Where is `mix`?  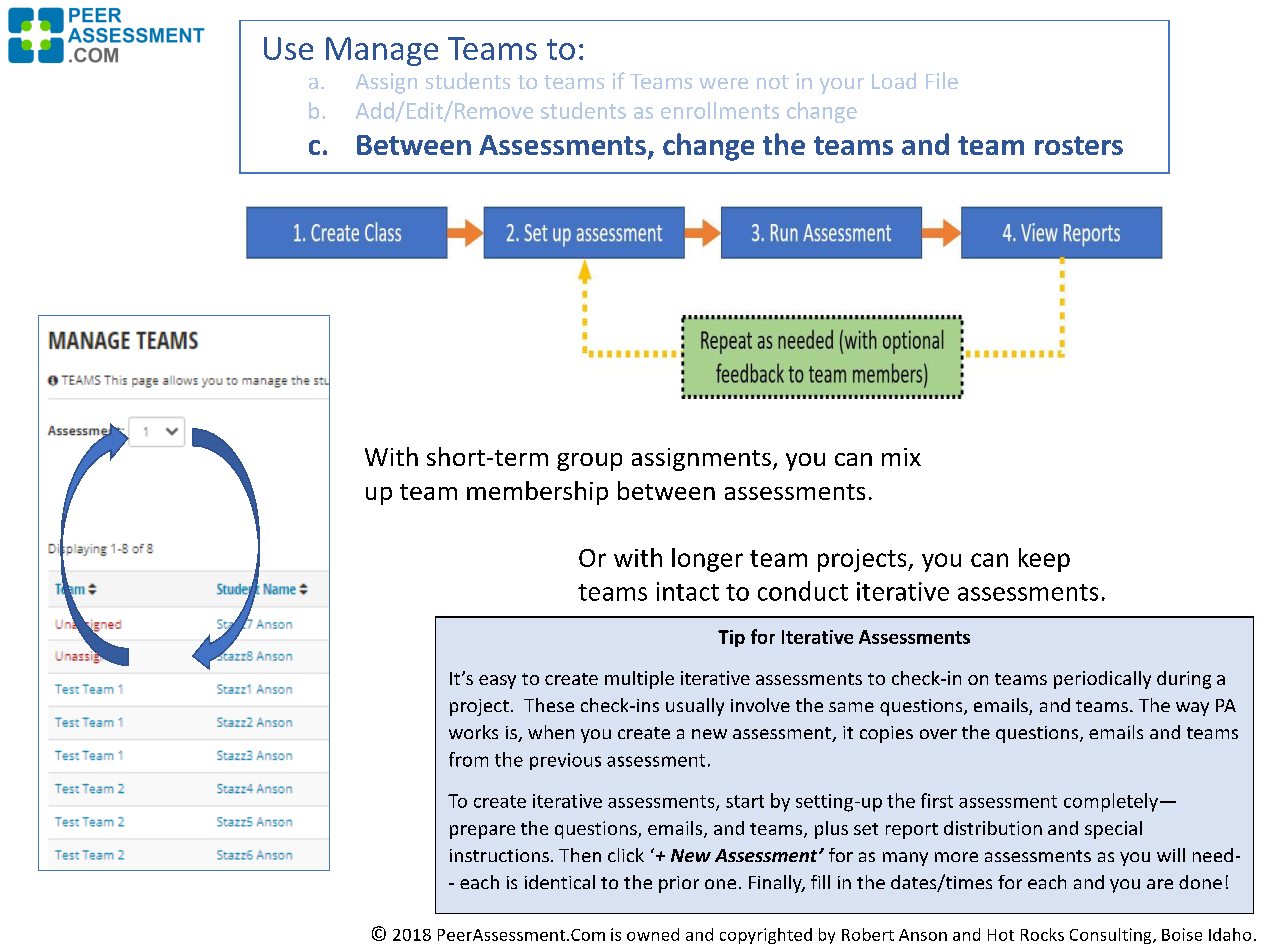 mix is located at coordinates (901, 457).
